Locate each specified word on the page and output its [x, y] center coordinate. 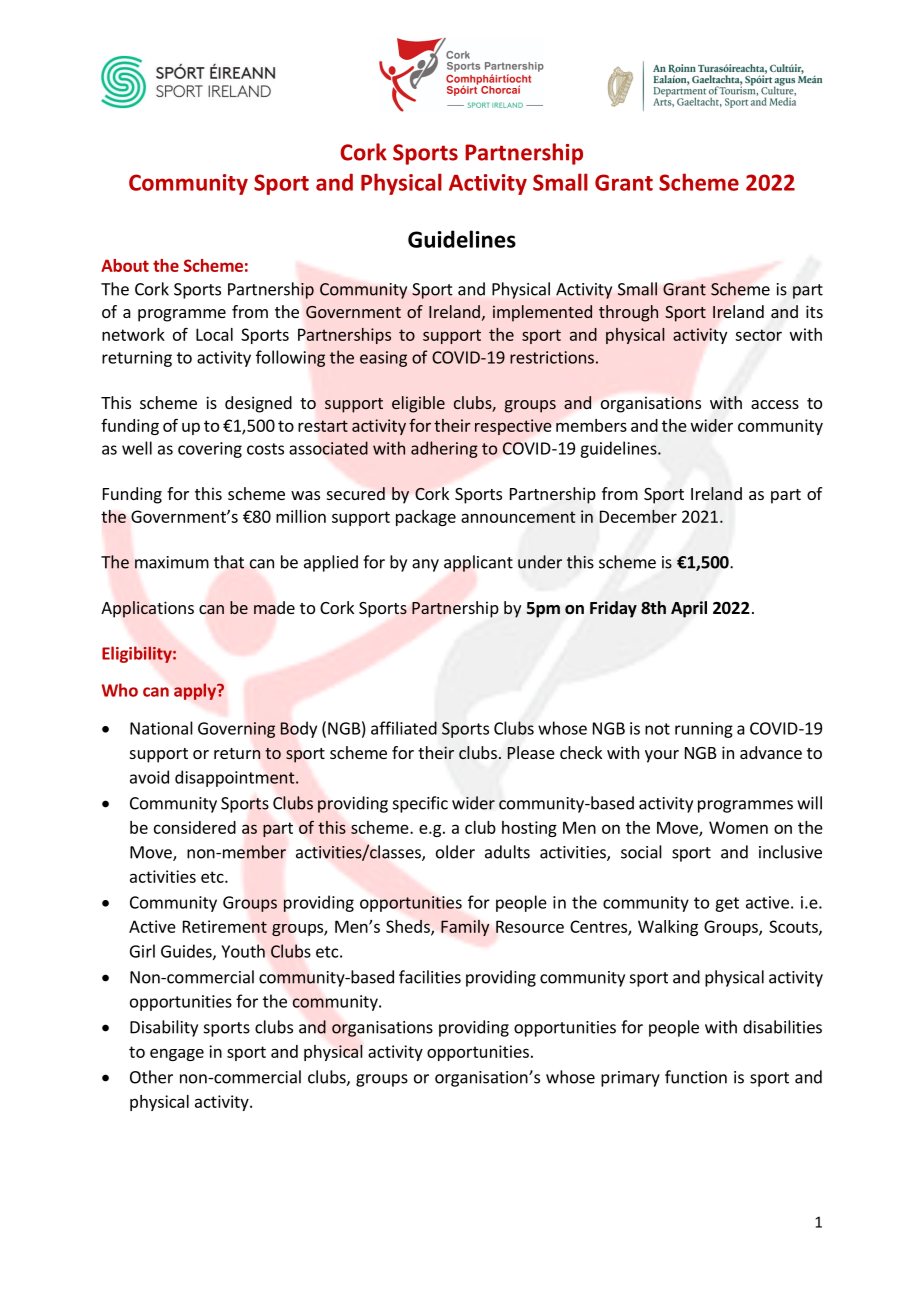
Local [214, 334]
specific [420, 804]
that [229, 562]
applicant [478, 563]
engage [177, 1054]
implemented [542, 313]
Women [738, 827]
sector [758, 335]
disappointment [236, 778]
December [638, 516]
